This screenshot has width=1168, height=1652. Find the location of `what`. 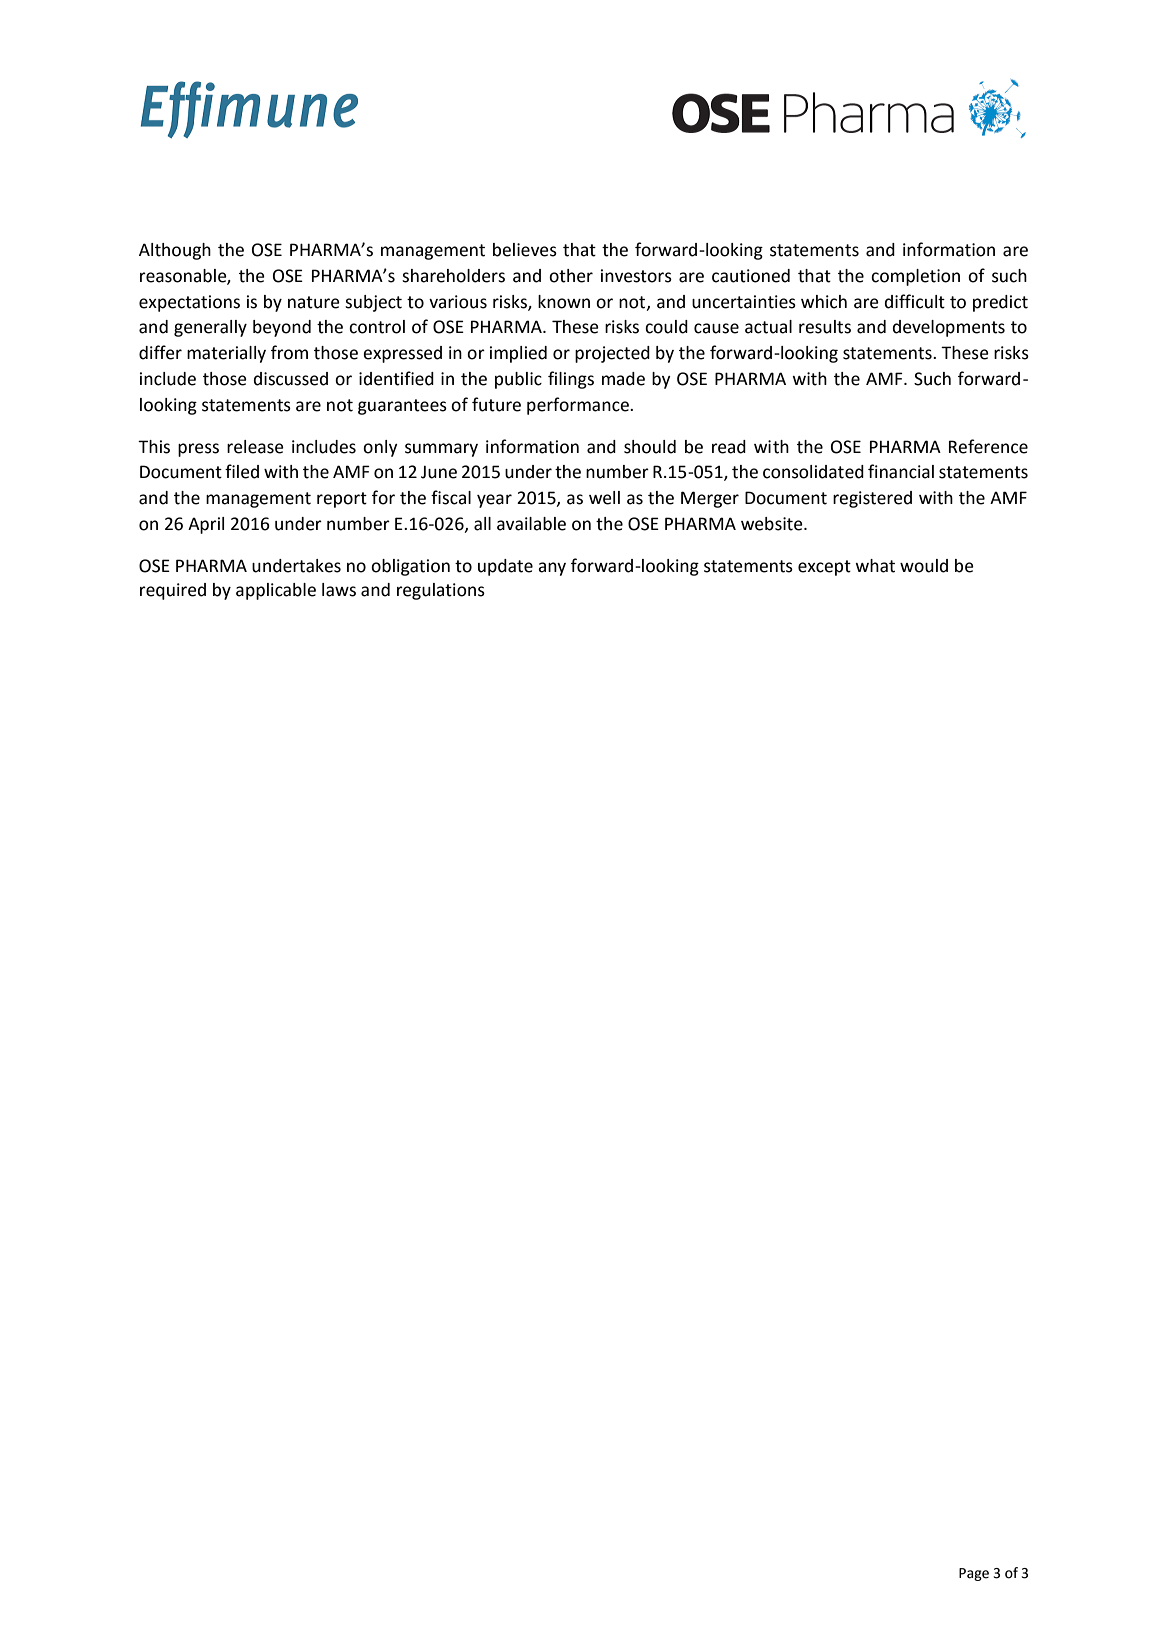

what is located at coordinates (875, 566).
